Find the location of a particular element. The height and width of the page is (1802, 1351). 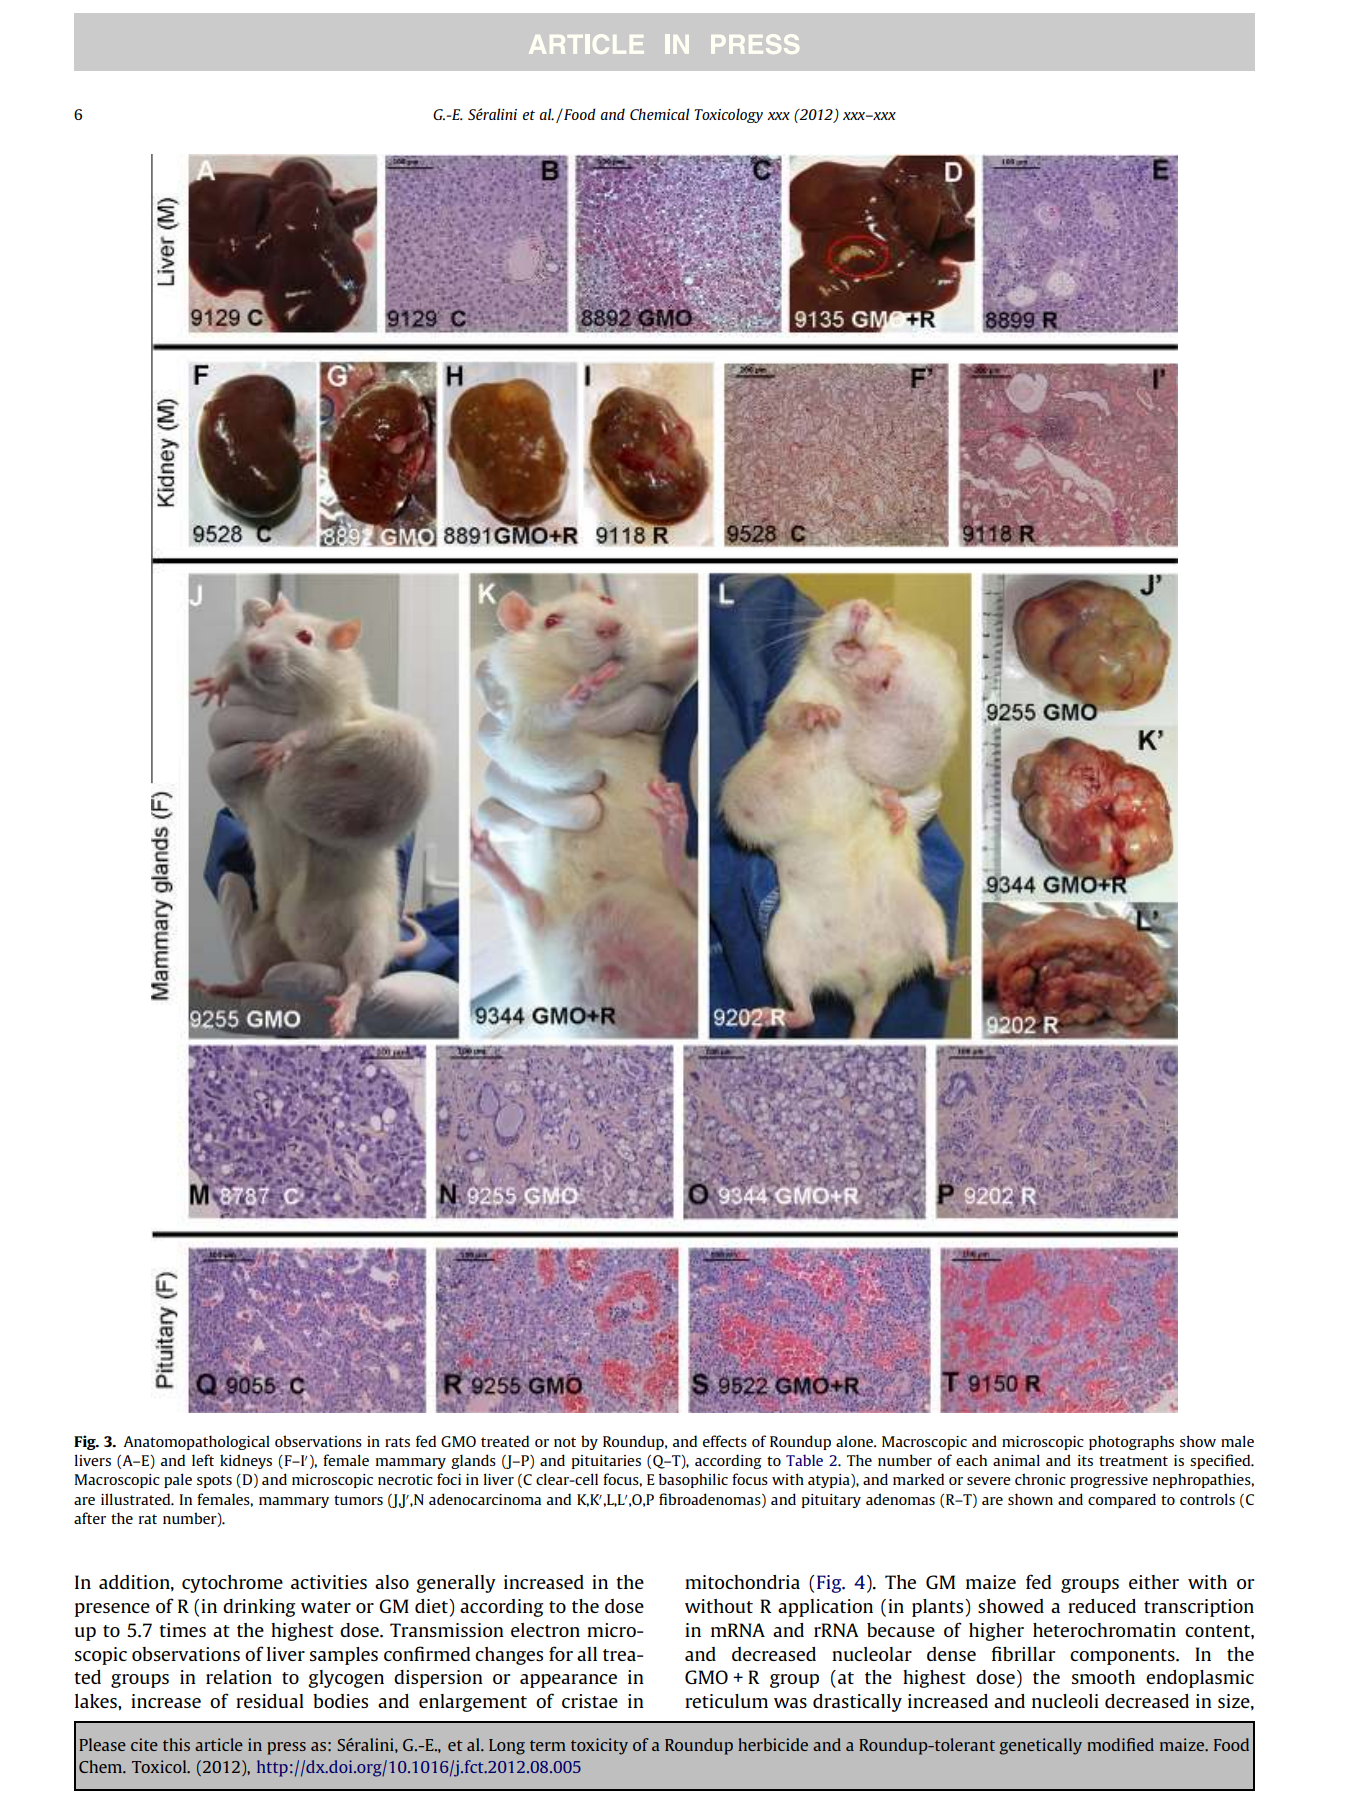

reduced is located at coordinates (1102, 1606).
